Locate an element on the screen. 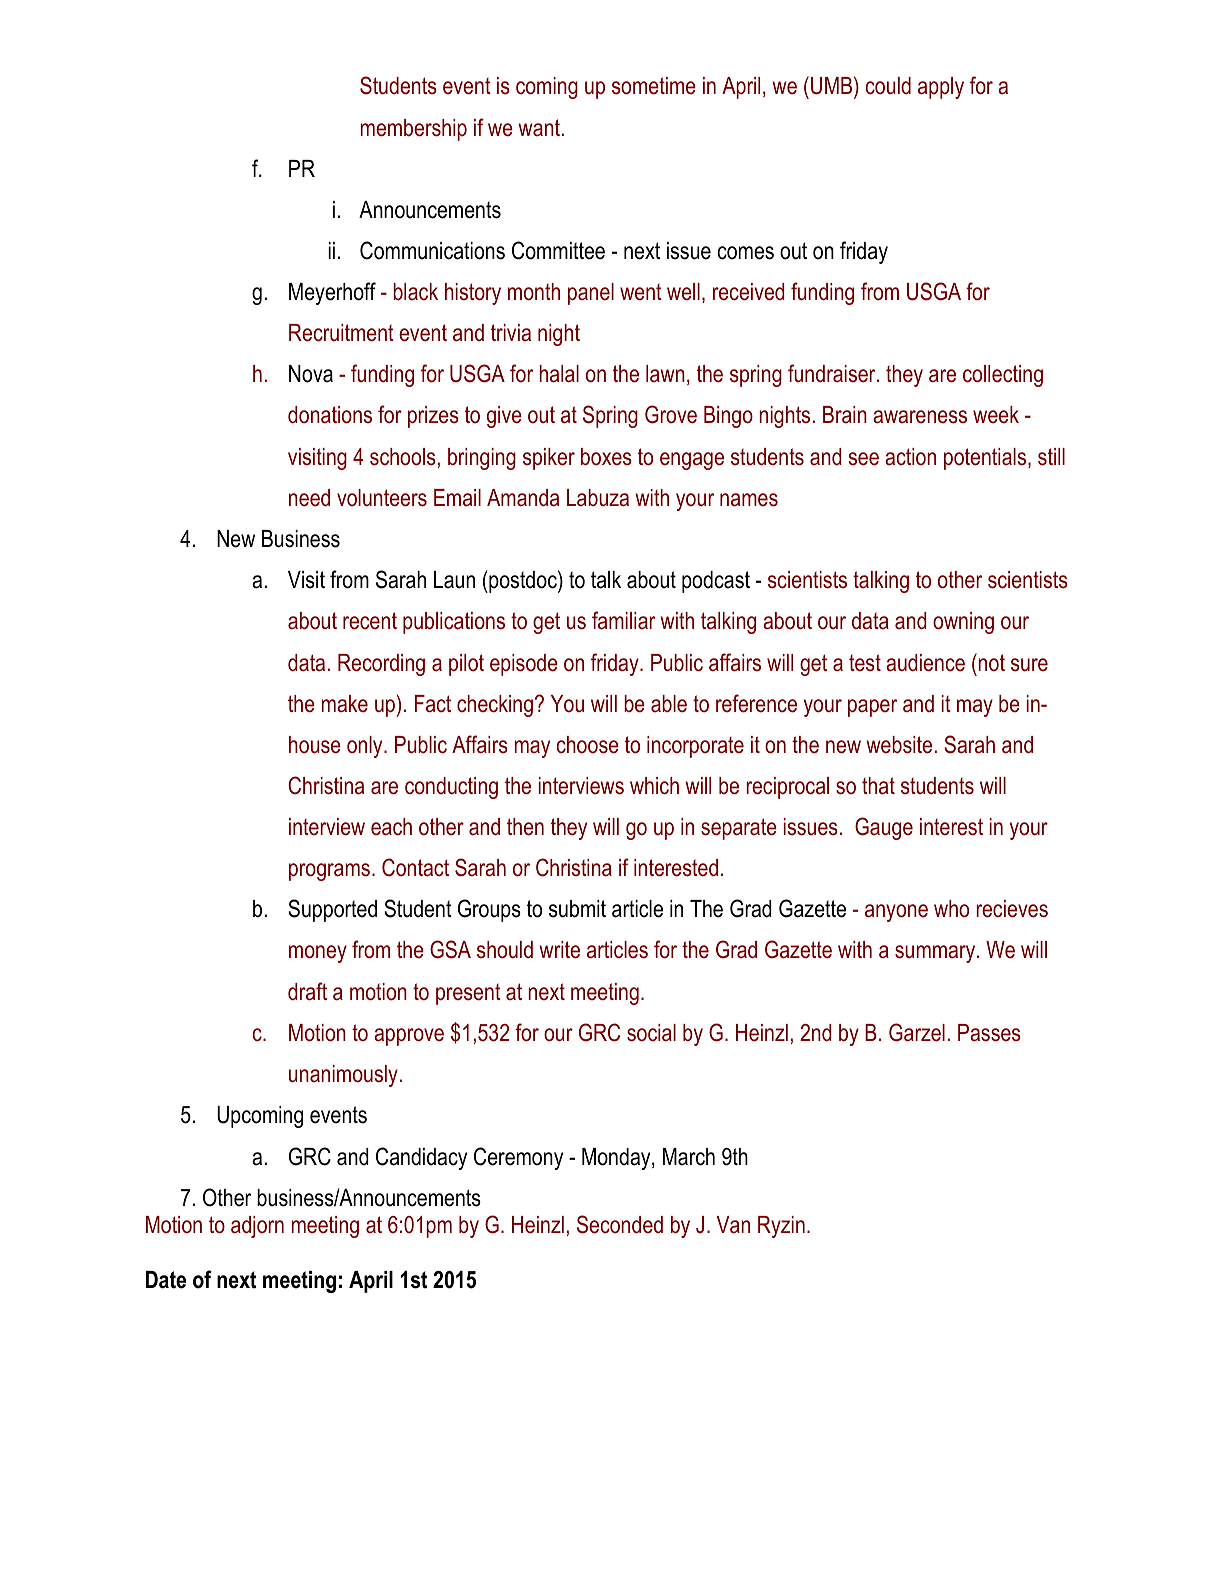  Date is located at coordinates (166, 1280).
